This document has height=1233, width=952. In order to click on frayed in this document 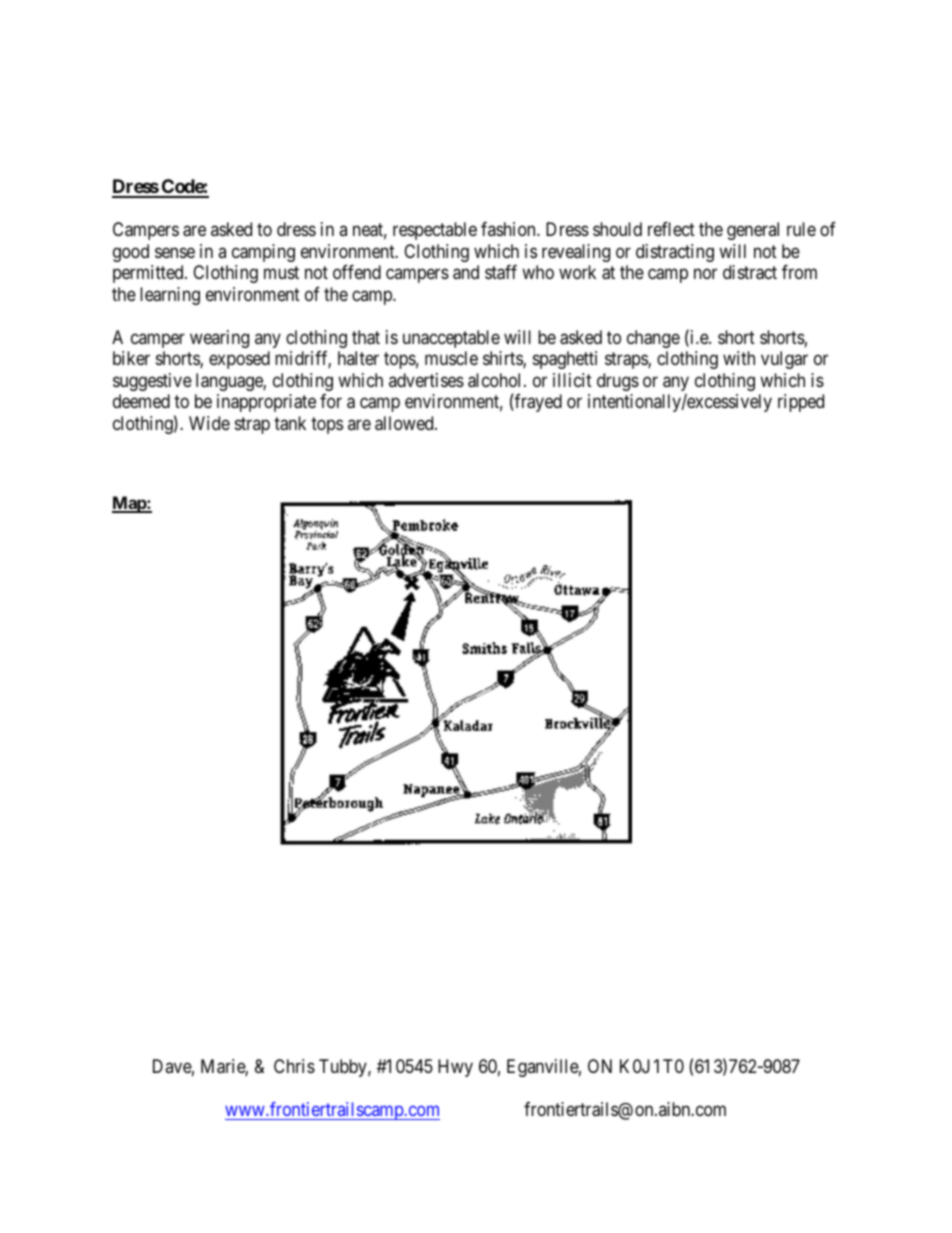, I will do `click(537, 403)`.
